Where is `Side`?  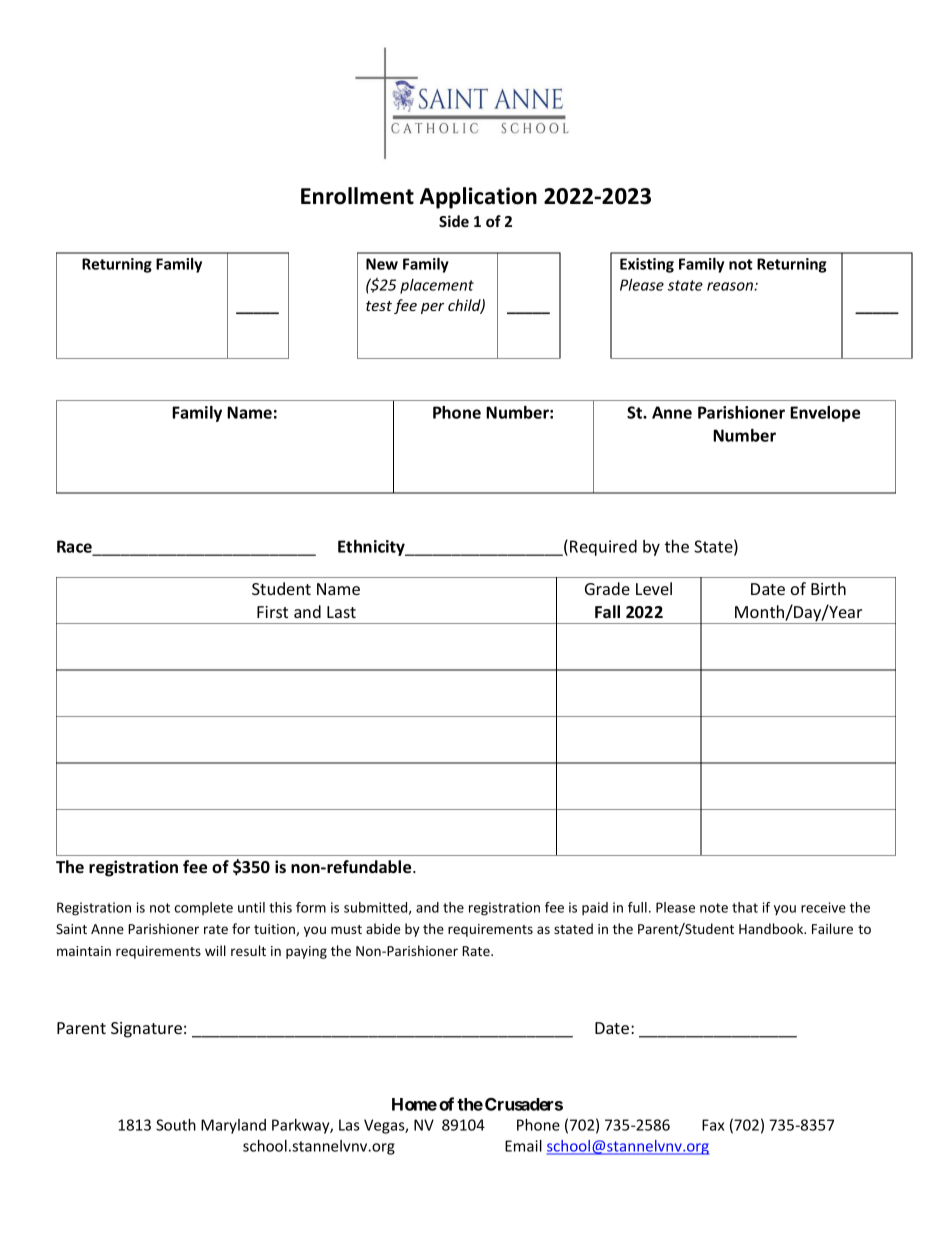 Side is located at coordinates (454, 221).
